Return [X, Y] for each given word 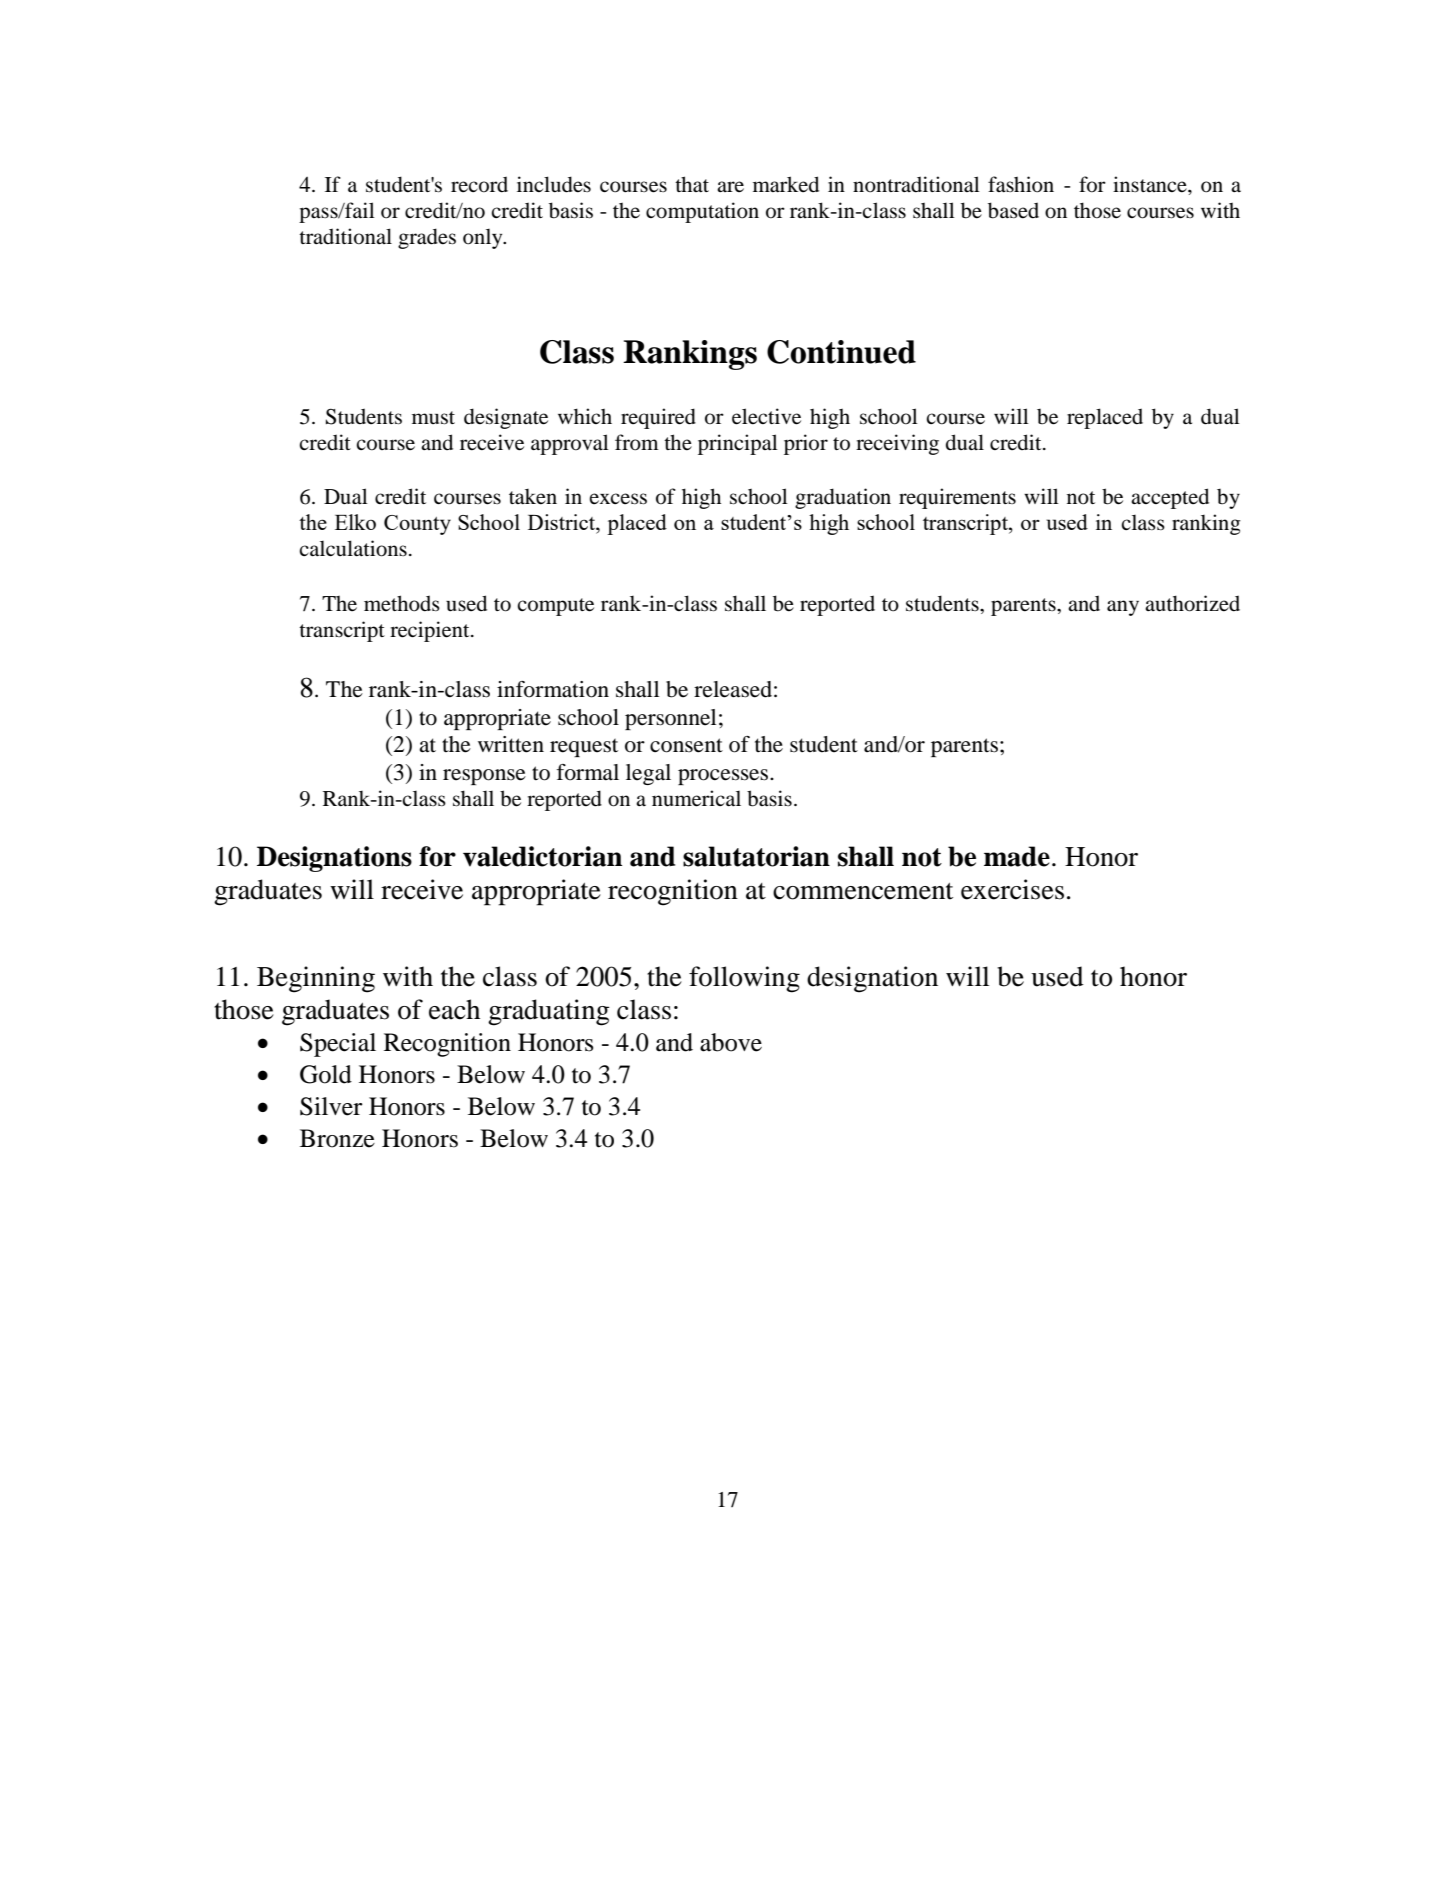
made [1017, 856]
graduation [843, 498]
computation [702, 212]
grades [427, 238]
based [1013, 210]
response [484, 777]
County [417, 525]
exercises [1012, 889]
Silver [331, 1106]
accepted [1170, 498]
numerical [696, 798]
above [731, 1042]
